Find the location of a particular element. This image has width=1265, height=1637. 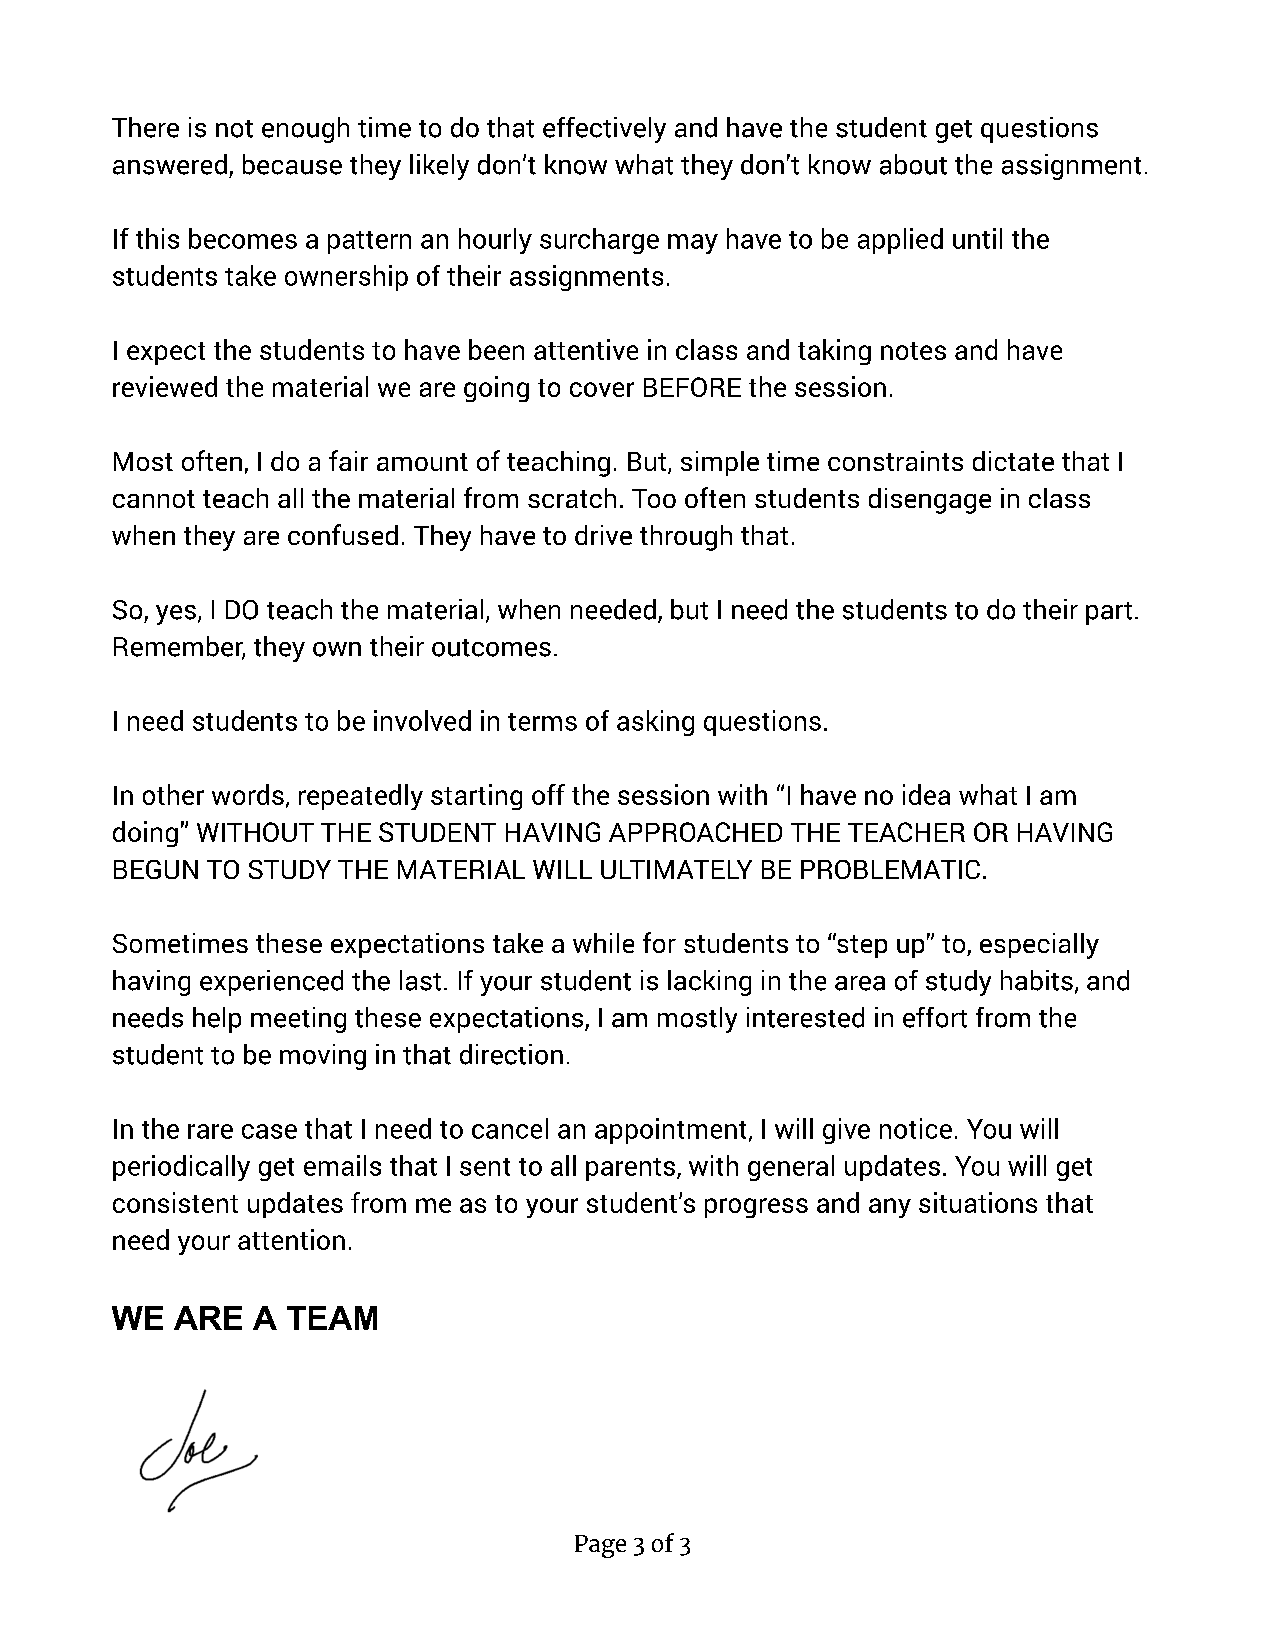

situations is located at coordinates (978, 1202).
